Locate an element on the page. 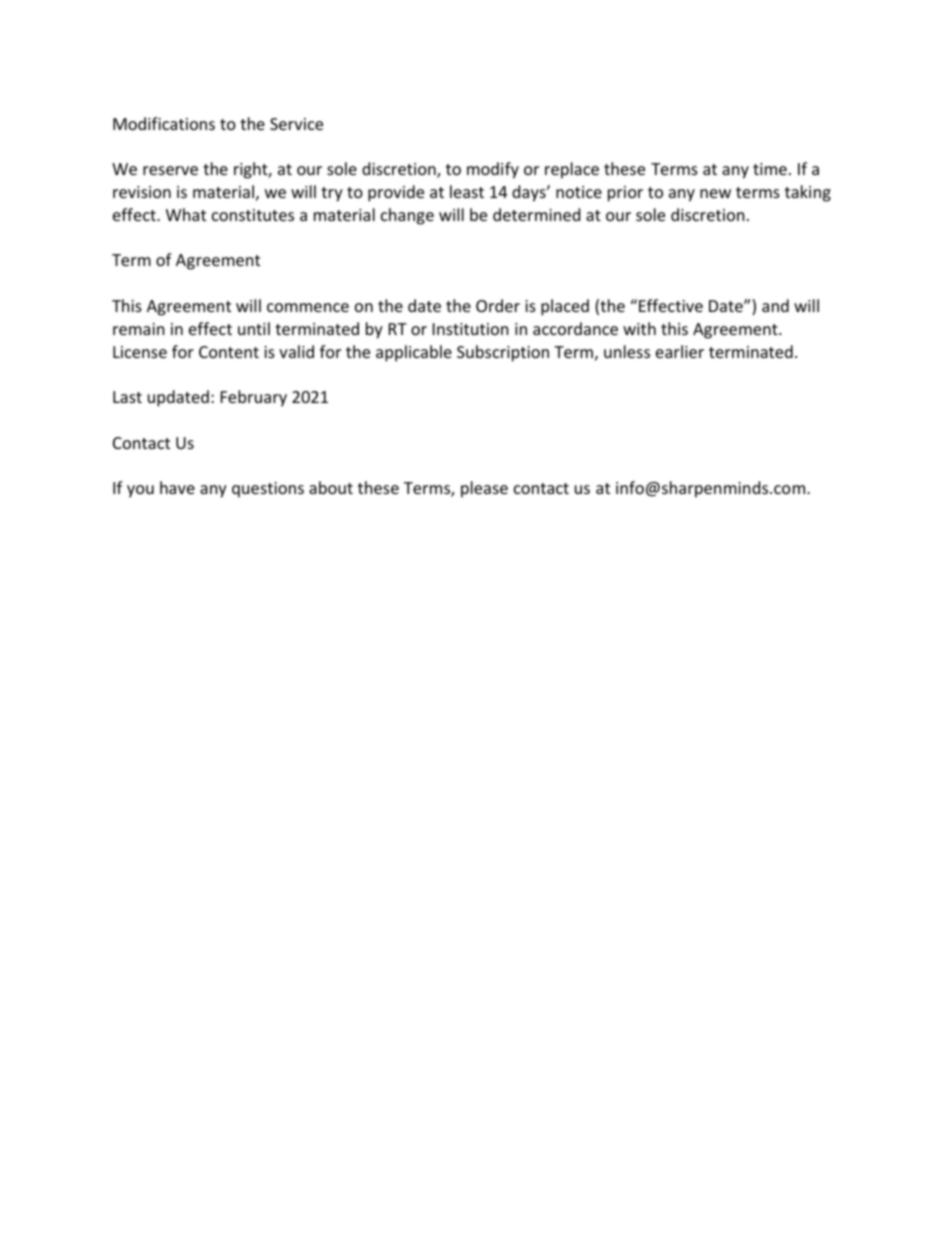 The height and width of the image is (1233, 952). until is located at coordinates (254, 328).
